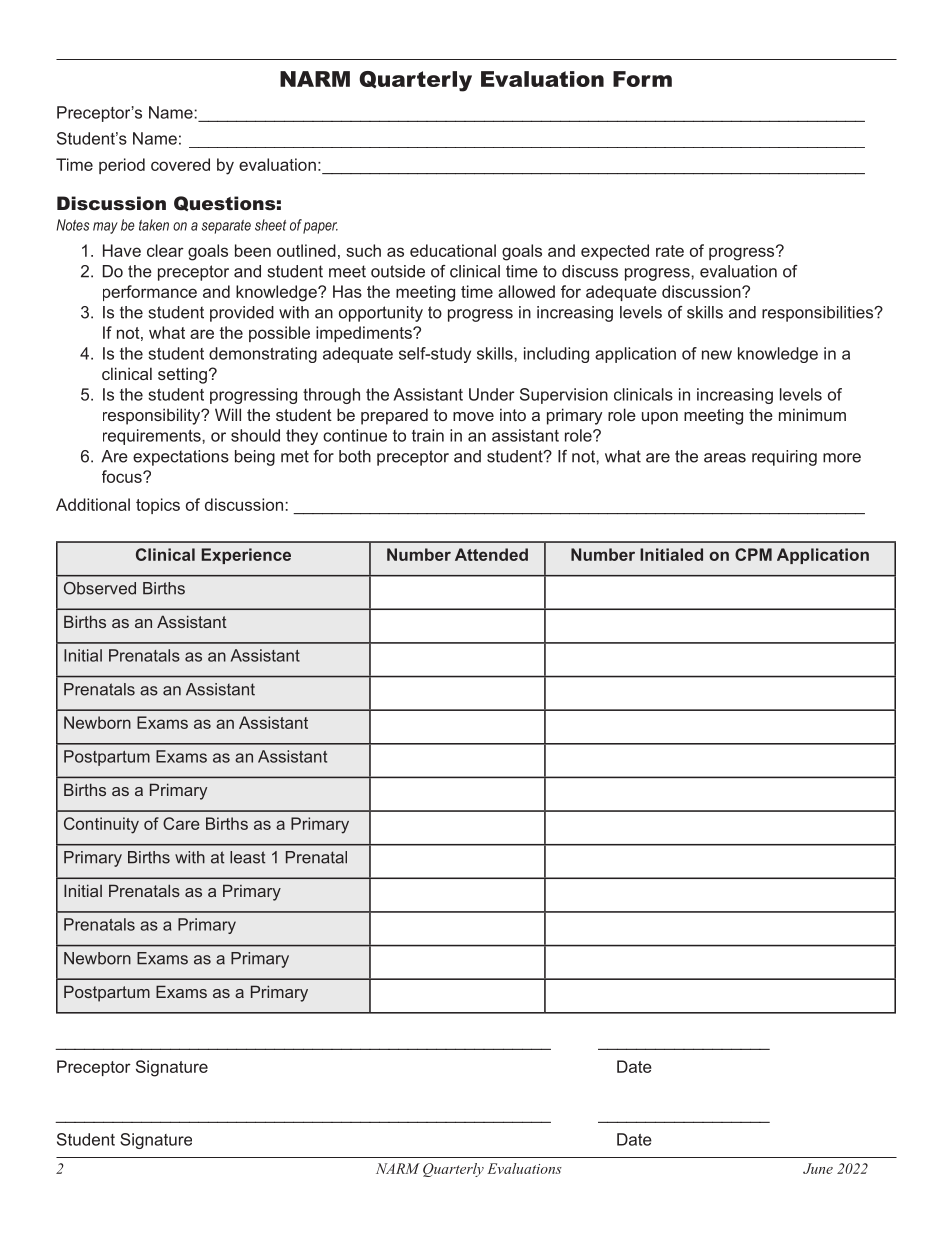 The width and height of the screenshot is (952, 1233). I want to click on Care, so click(181, 823).
